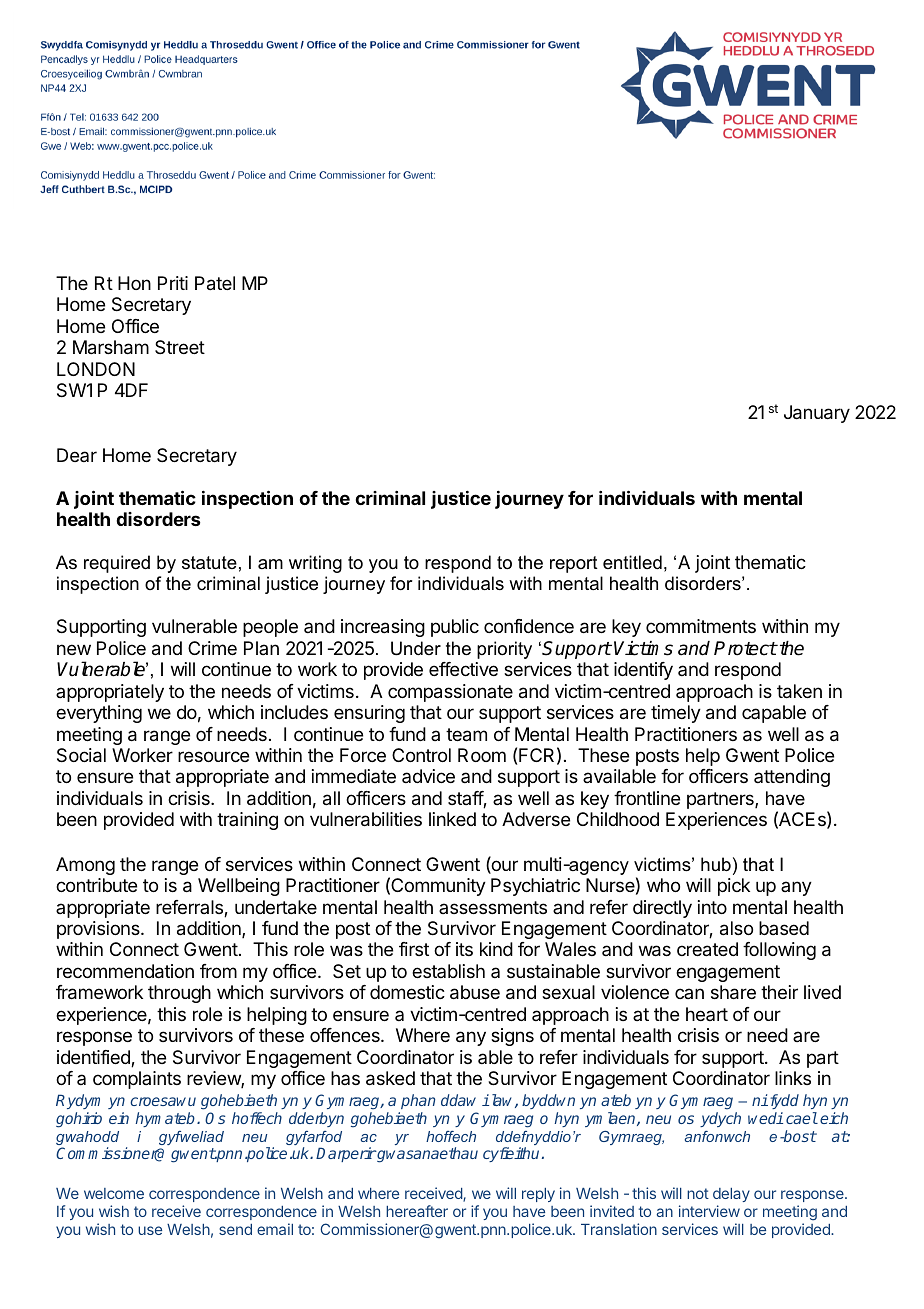 This screenshot has height=1309, width=924. Describe the element at coordinates (731, 1195) in the screenshot. I see `delay` at that location.
